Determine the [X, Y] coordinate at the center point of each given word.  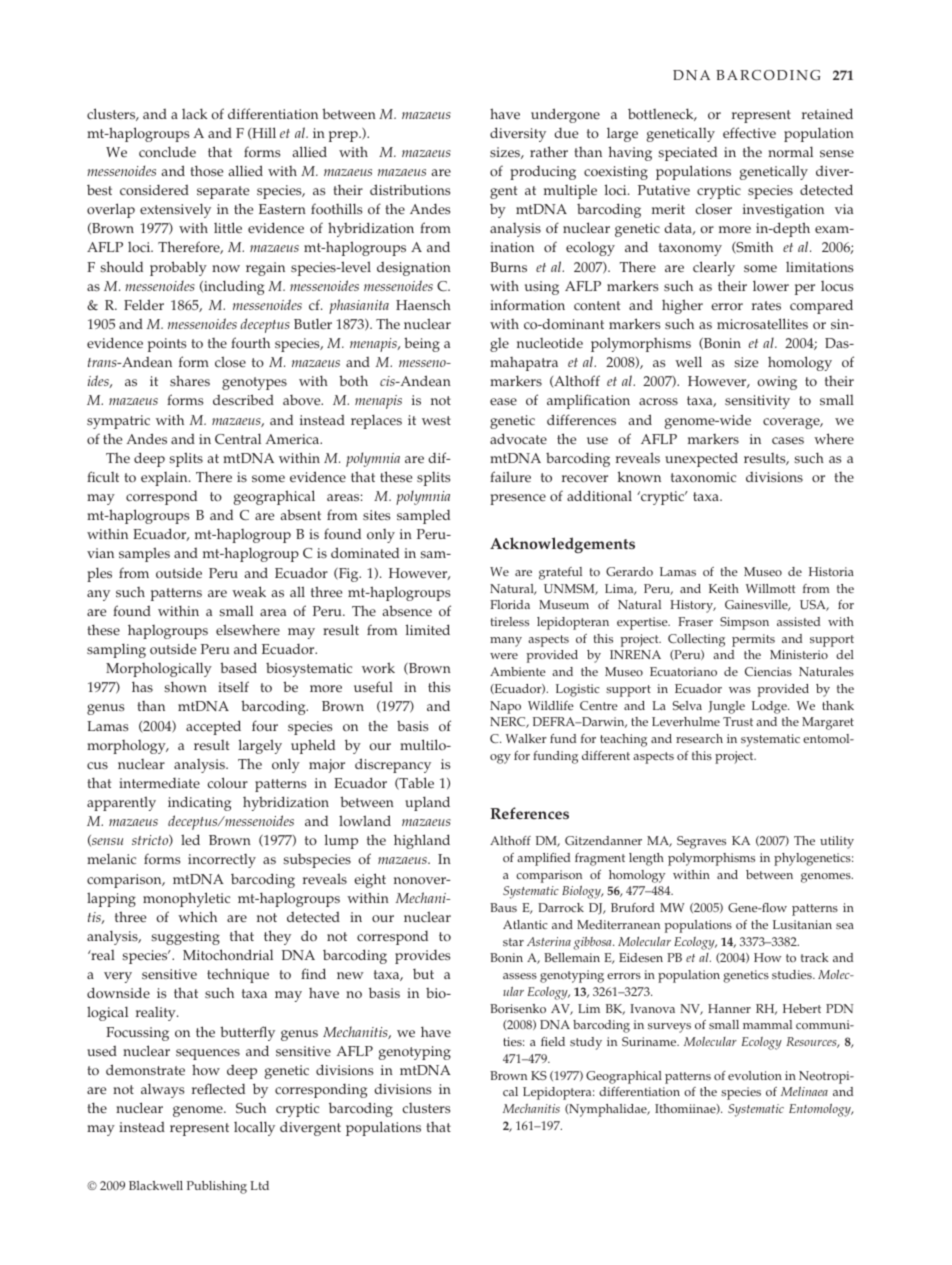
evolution [755, 1075]
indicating [199, 803]
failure [510, 476]
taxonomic [703, 477]
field [553, 1041]
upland [427, 803]
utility [837, 842]
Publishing [217, 1187]
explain [165, 479]
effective [749, 133]
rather [549, 152]
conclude [167, 152]
